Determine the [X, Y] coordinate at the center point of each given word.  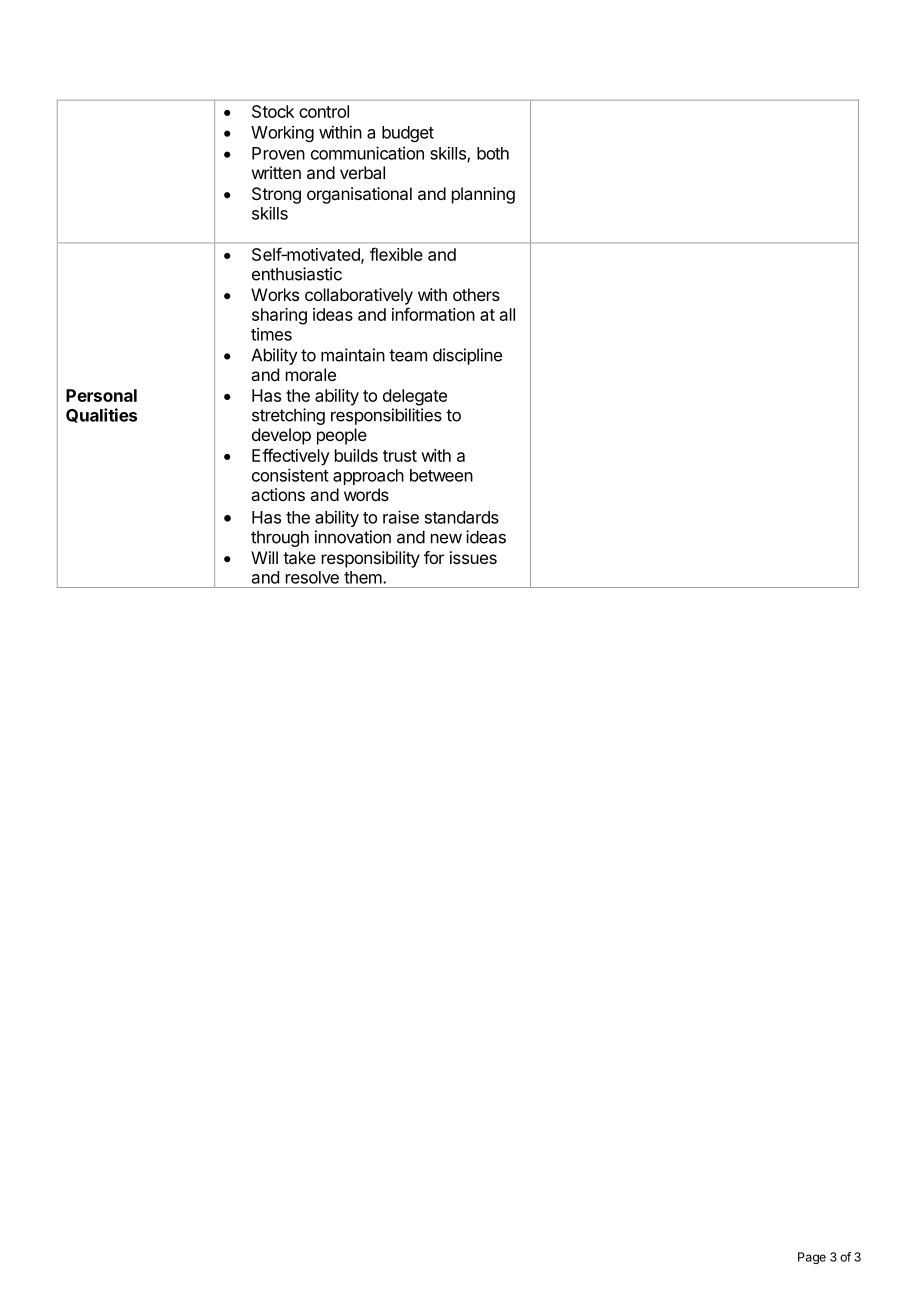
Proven [278, 153]
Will [264, 557]
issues [473, 557]
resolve [312, 577]
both [493, 153]
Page [812, 1258]
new [446, 539]
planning [483, 195]
